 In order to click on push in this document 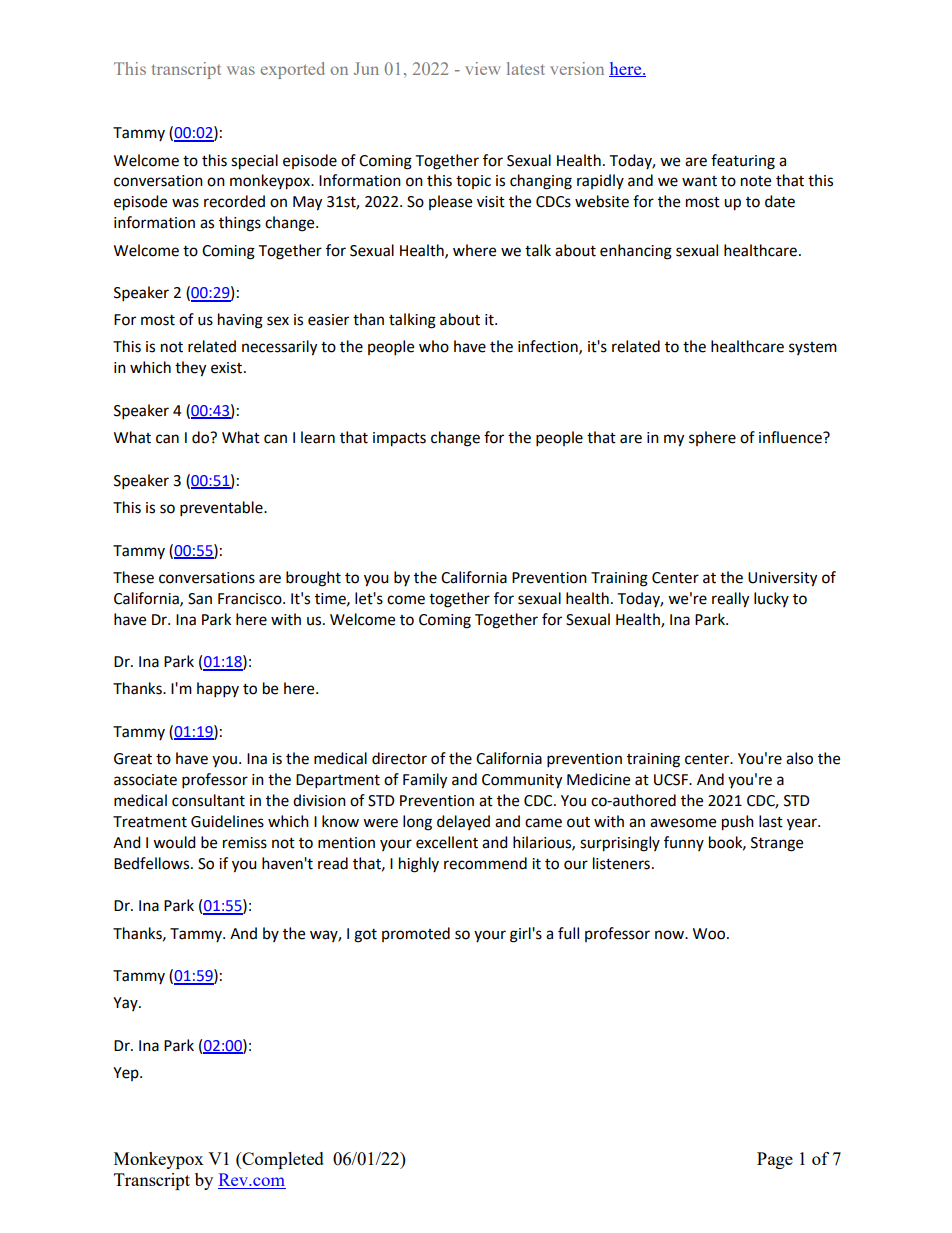, I will do `click(738, 823)`.
